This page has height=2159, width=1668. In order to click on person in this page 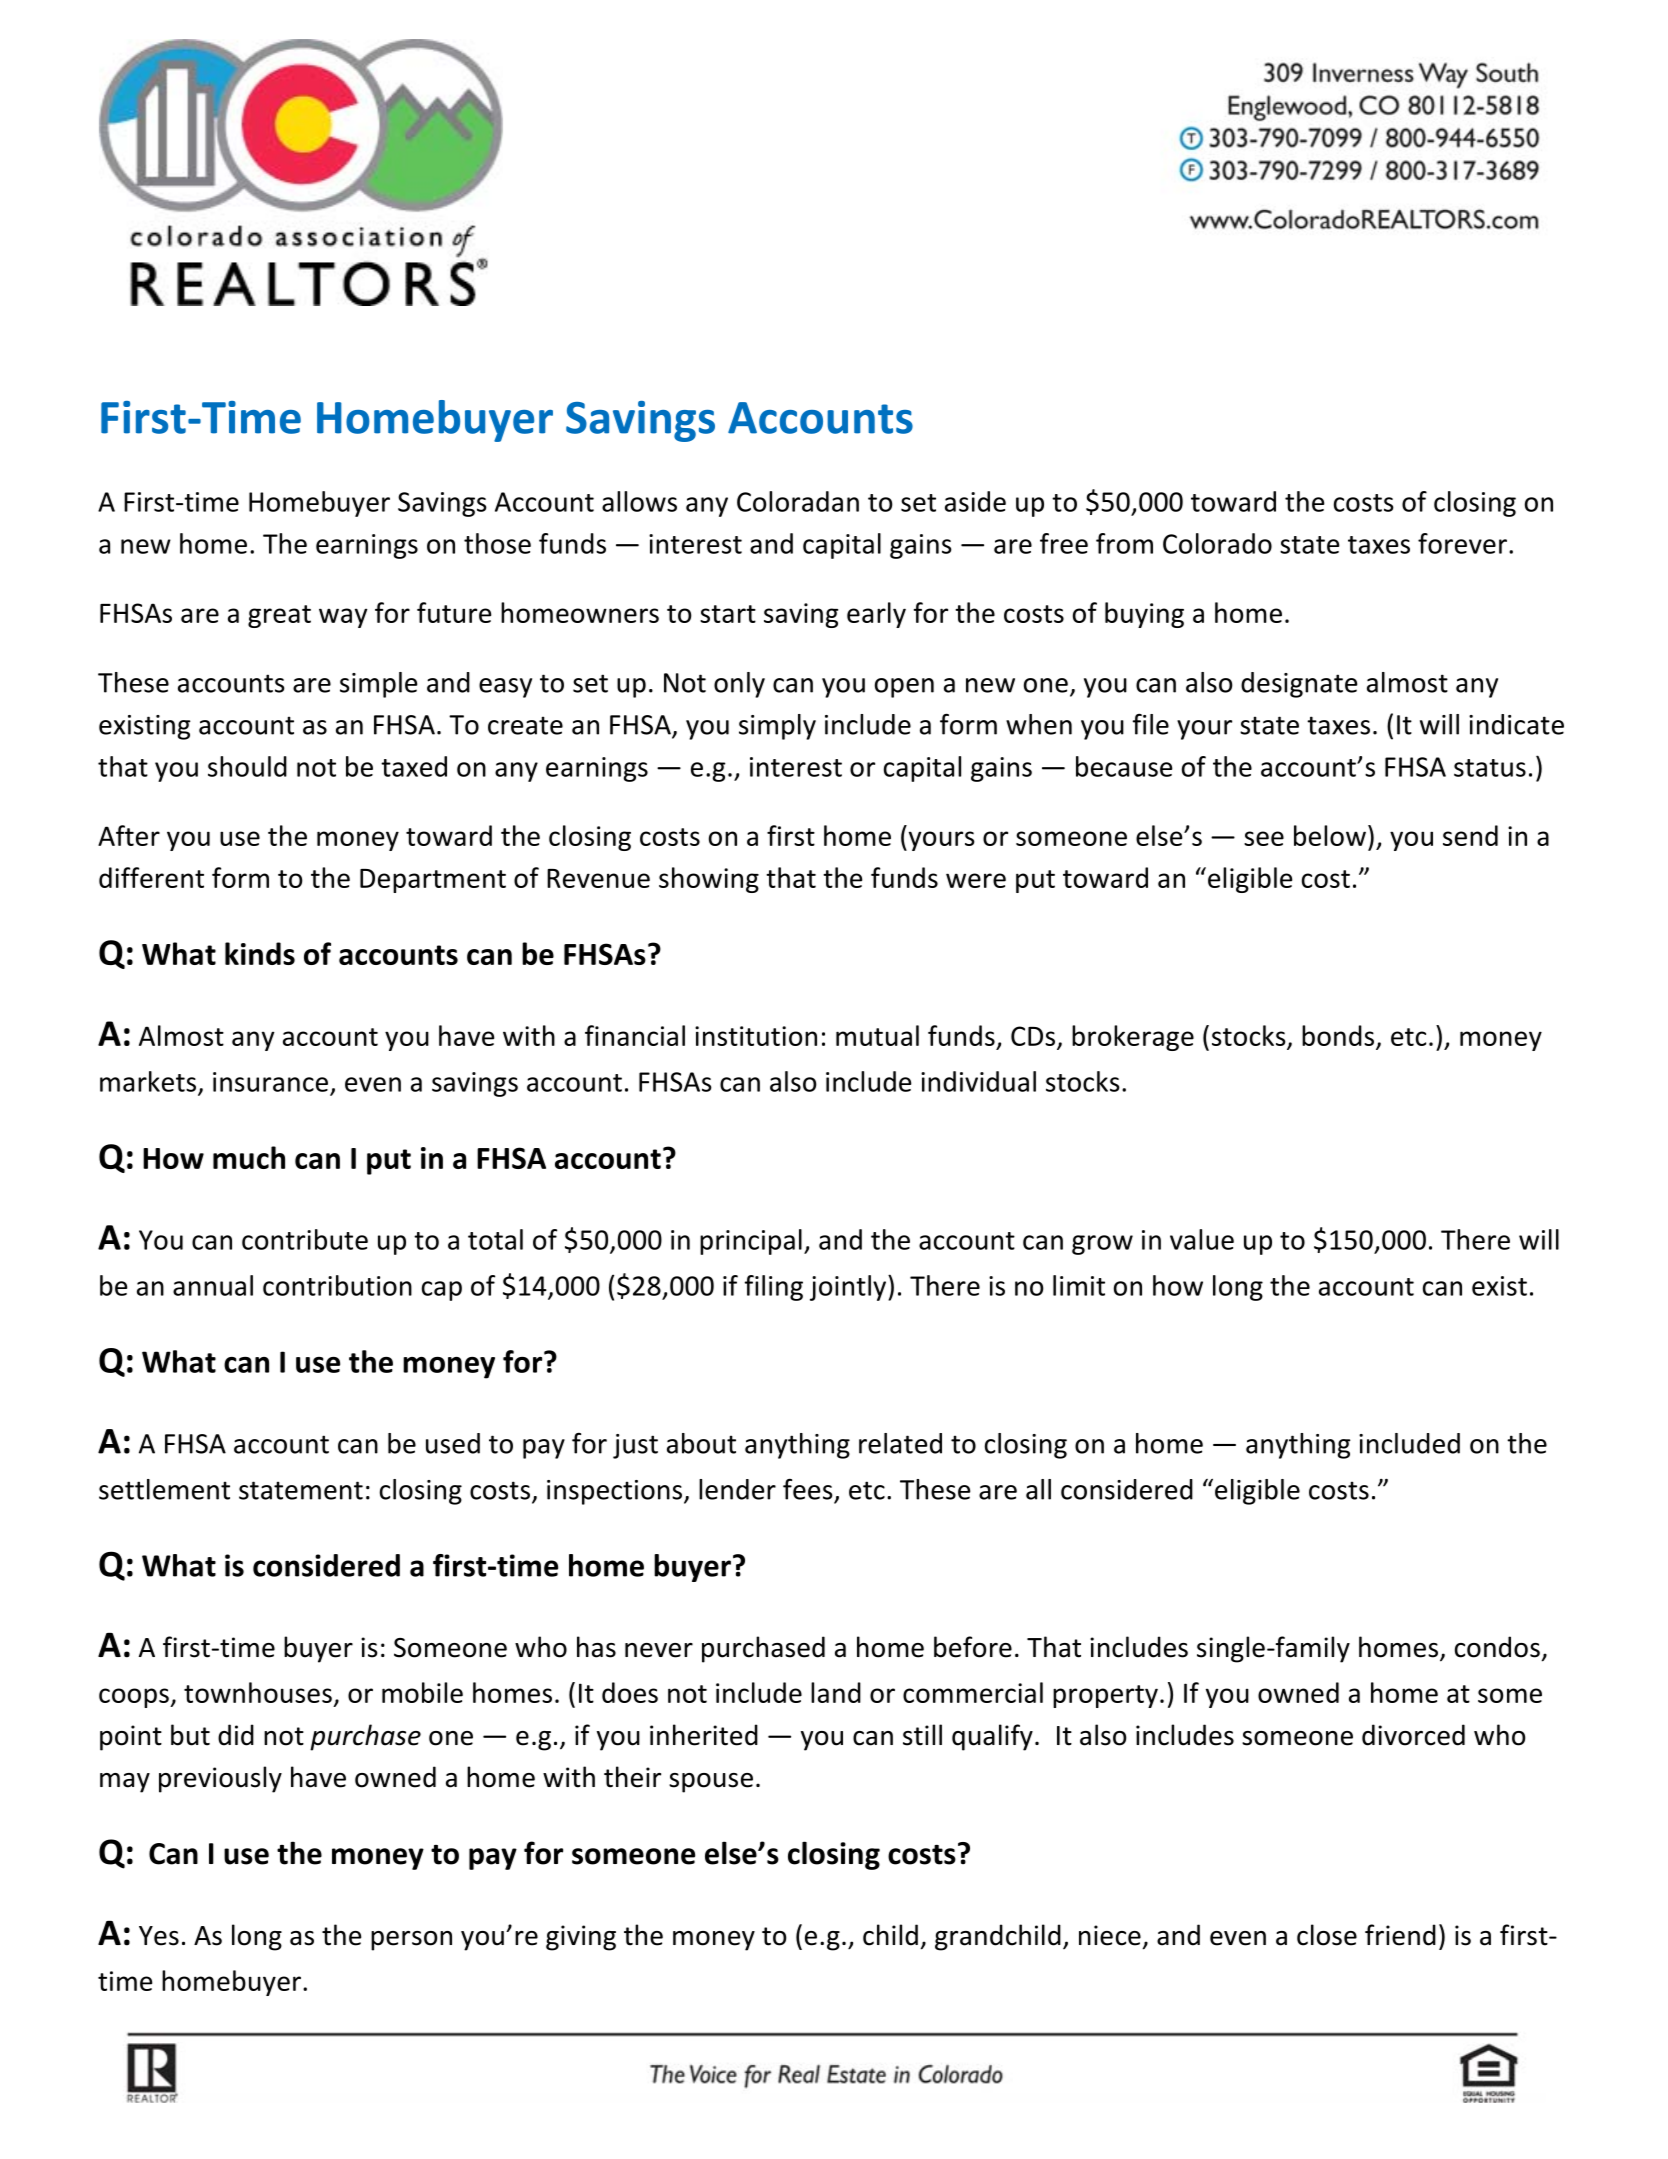, I will do `click(411, 1941)`.
